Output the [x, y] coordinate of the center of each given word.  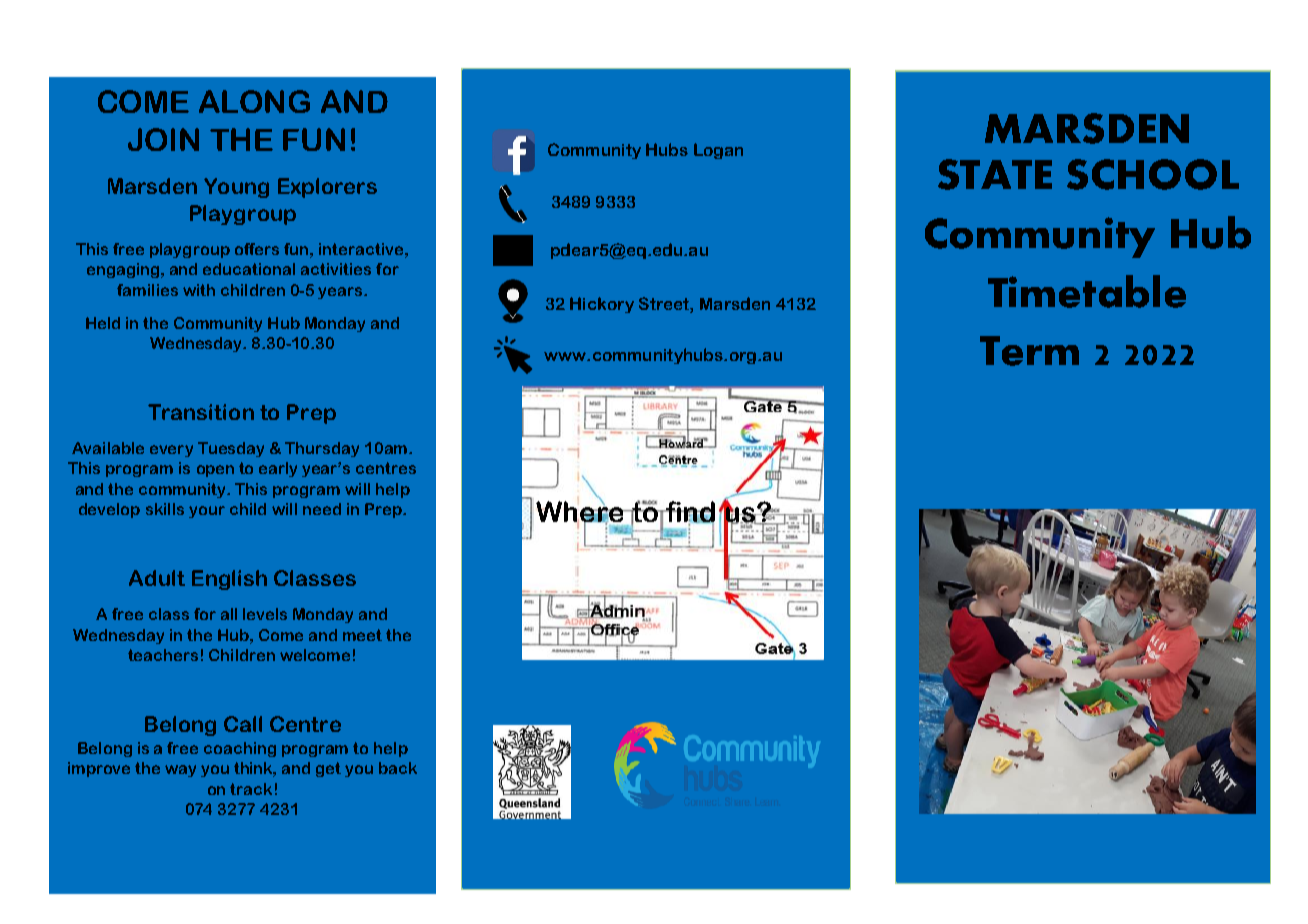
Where [581, 512]
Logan [718, 151]
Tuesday [231, 449]
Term [1029, 351]
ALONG [254, 101]
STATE [995, 174]
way [180, 771]
